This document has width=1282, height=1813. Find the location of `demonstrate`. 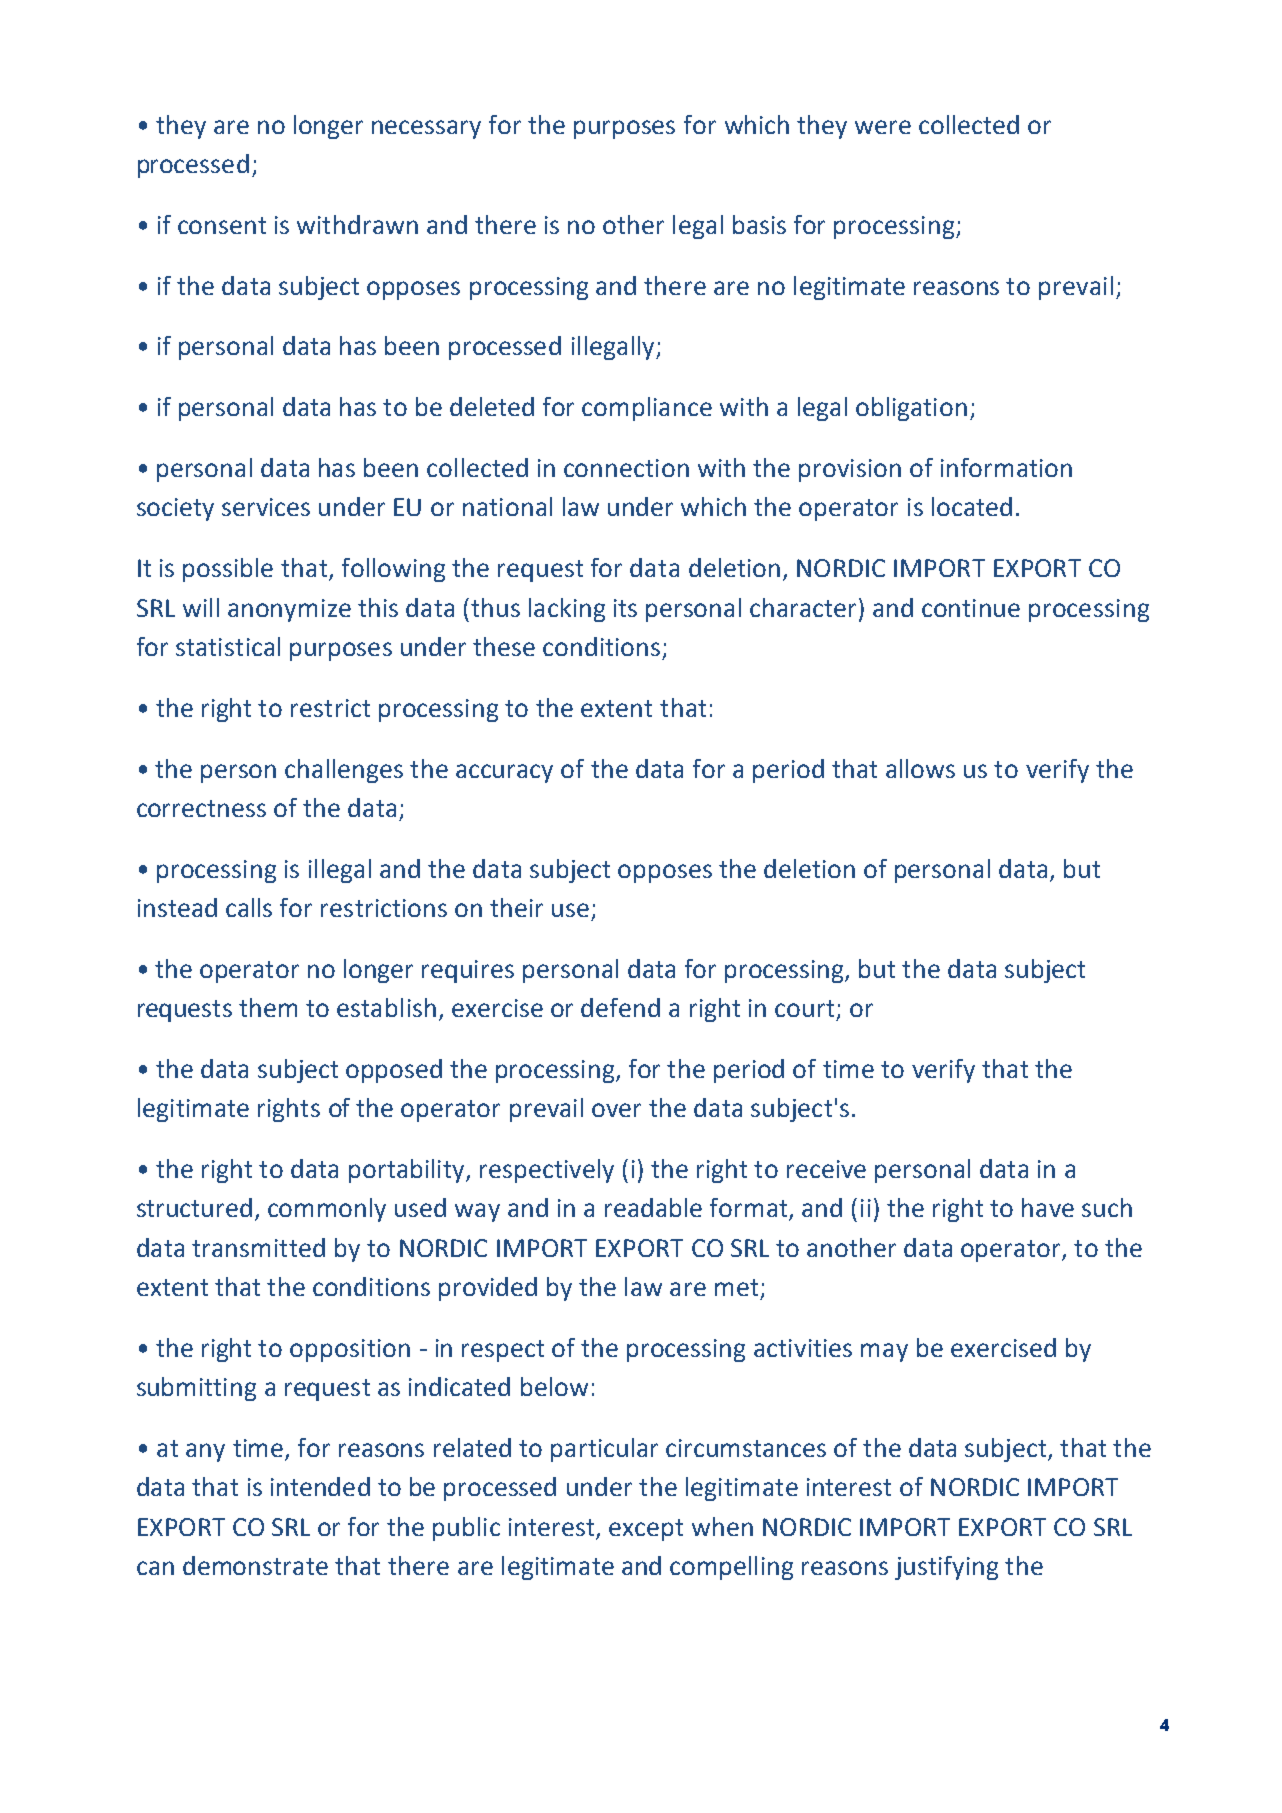

demonstrate is located at coordinates (255, 1565).
